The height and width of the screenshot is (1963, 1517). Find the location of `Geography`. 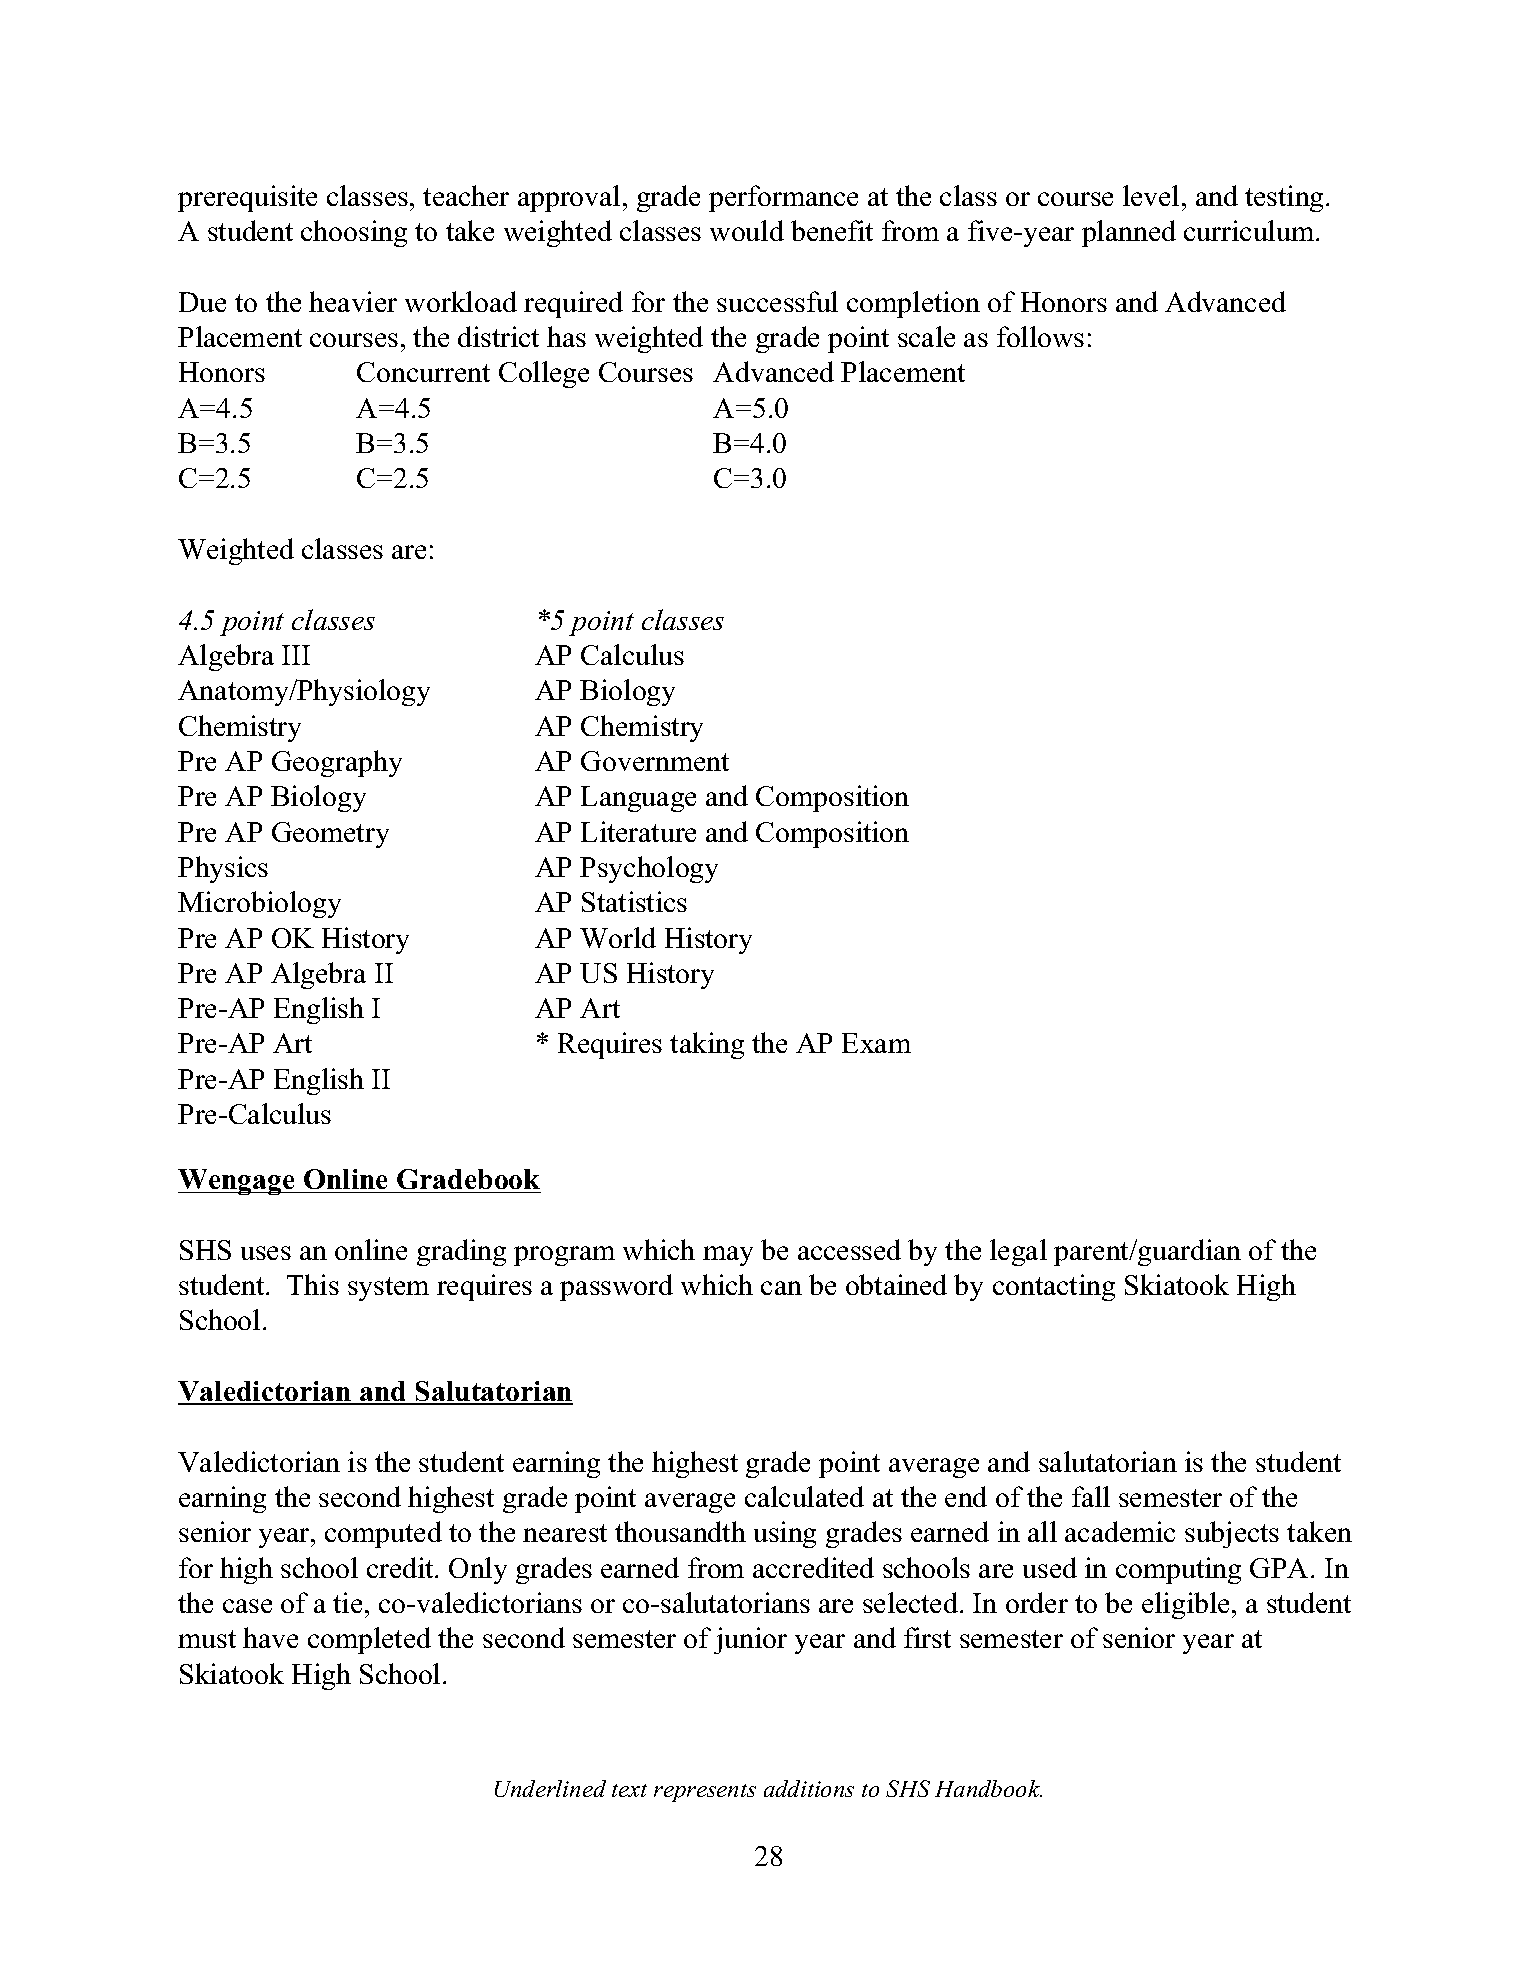

Geography is located at coordinates (337, 763).
